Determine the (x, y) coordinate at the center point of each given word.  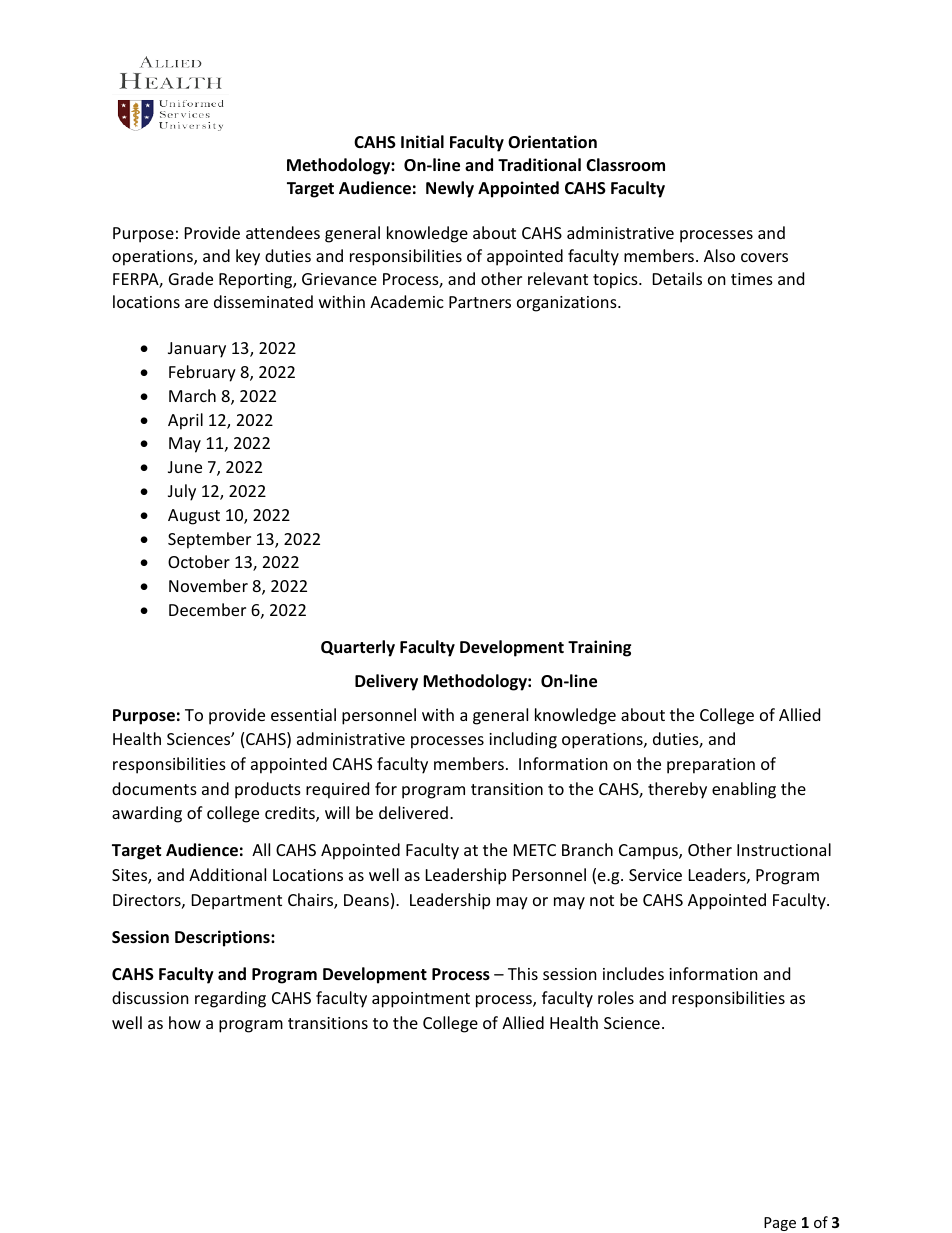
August (194, 517)
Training (599, 648)
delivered (413, 812)
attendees (283, 232)
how (185, 1022)
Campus (649, 852)
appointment (421, 1000)
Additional (227, 874)
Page (780, 1224)
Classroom (625, 165)
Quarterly (358, 648)
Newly (450, 189)
